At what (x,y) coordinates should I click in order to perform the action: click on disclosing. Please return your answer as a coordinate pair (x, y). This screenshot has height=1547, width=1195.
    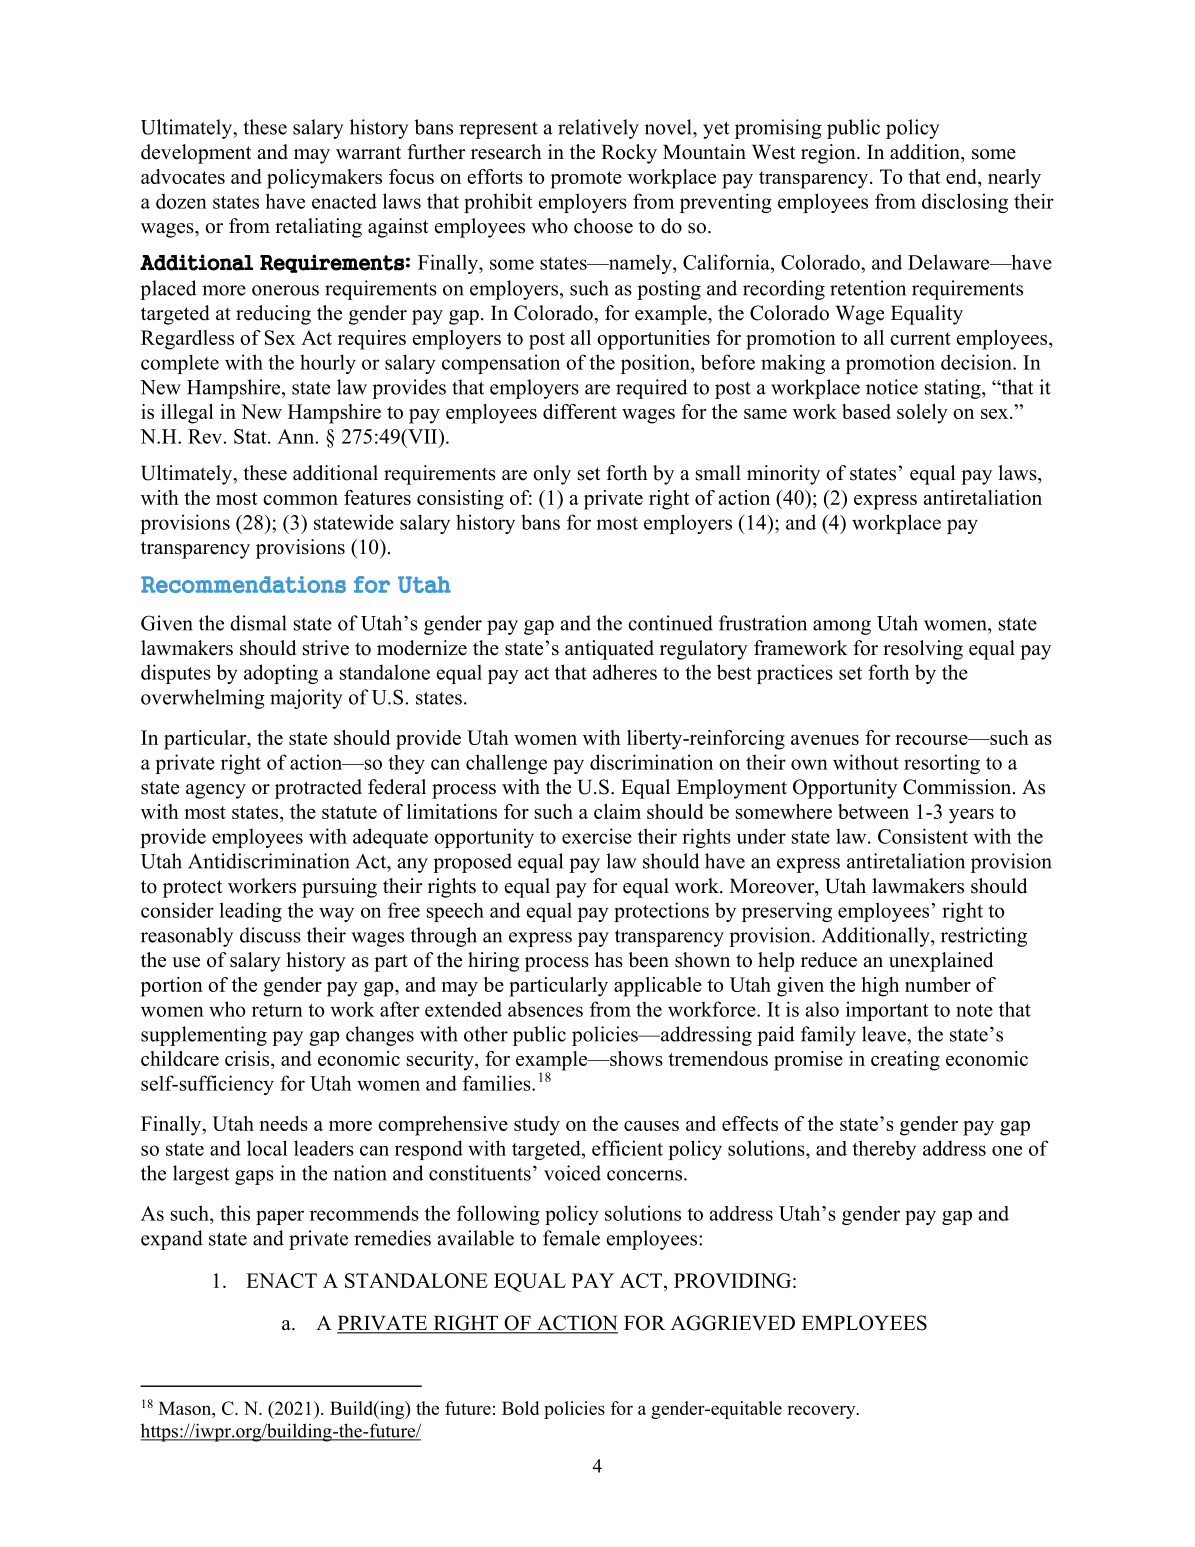
    Looking at the image, I should click on (965, 203).
